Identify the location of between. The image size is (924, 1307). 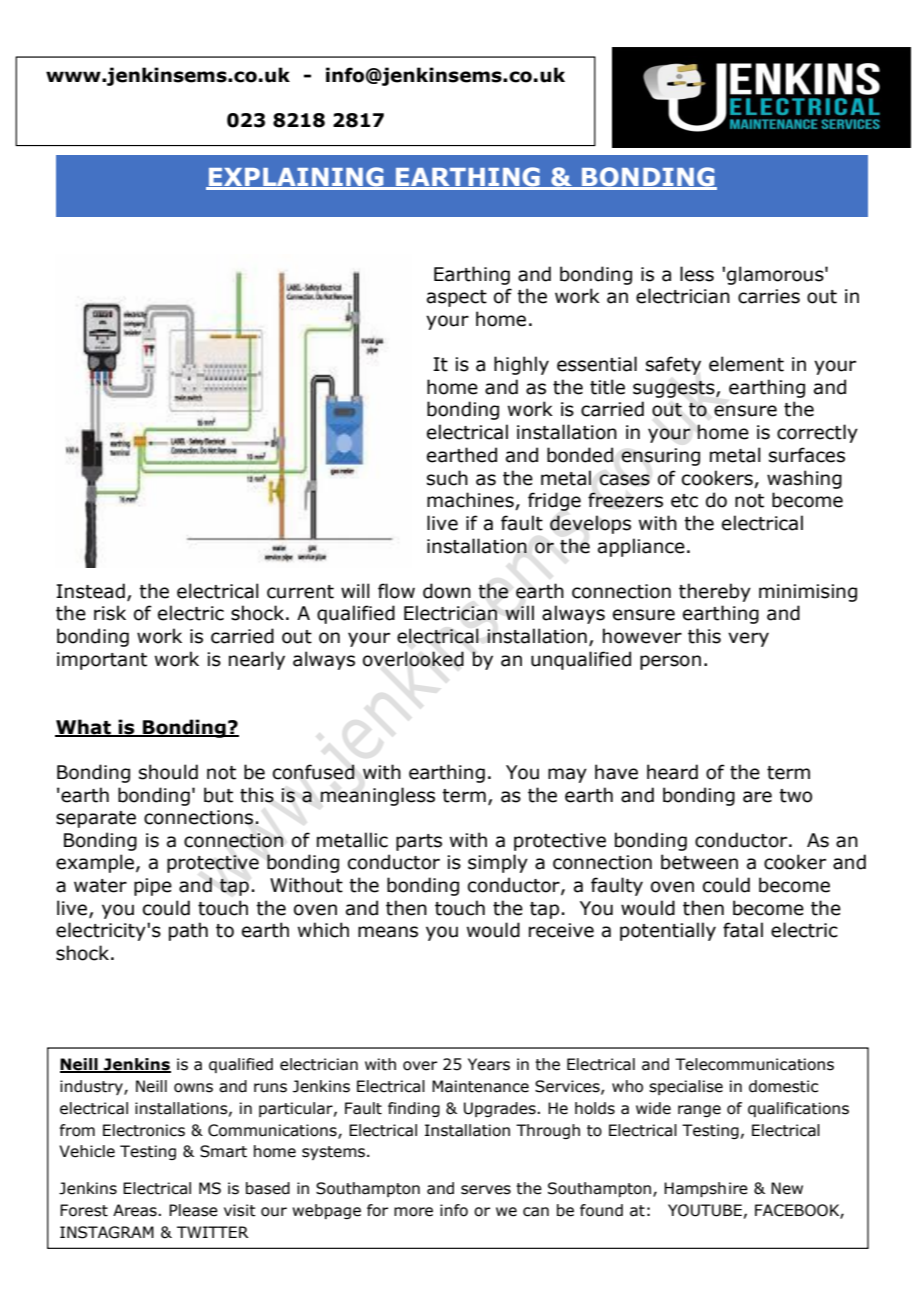
(699, 862).
